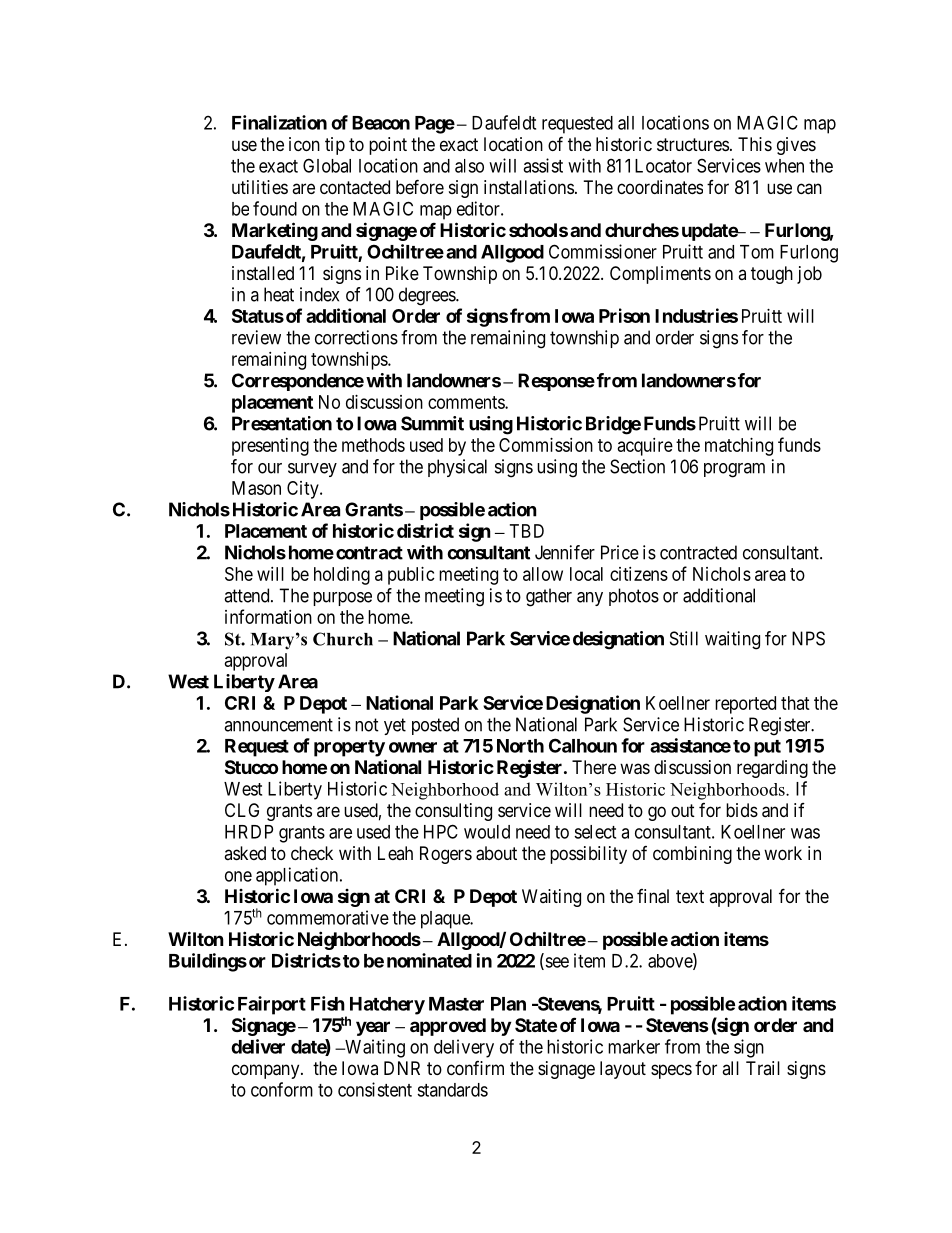  Describe the element at coordinates (282, 1089) in the page. I see `conform` at that location.
